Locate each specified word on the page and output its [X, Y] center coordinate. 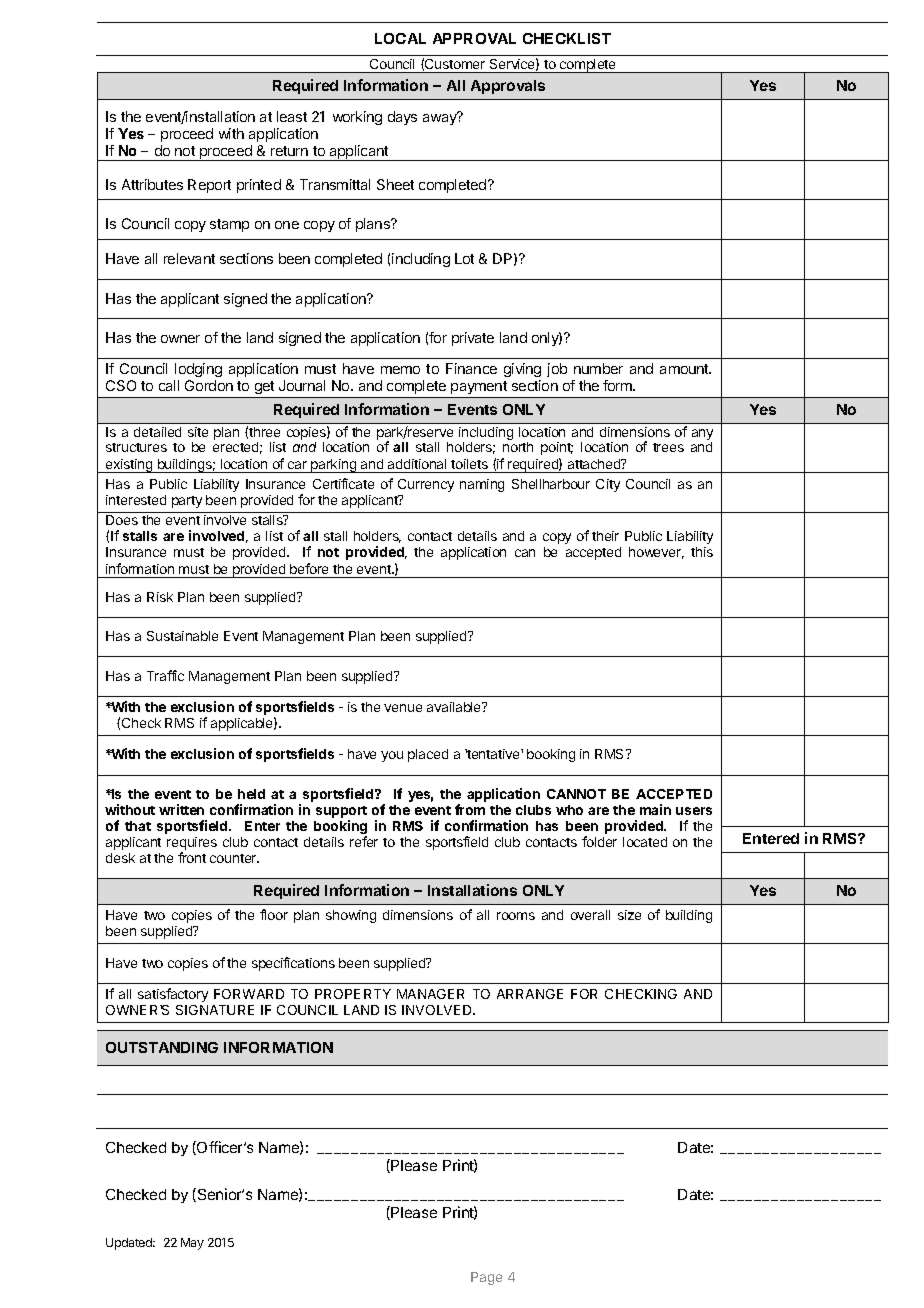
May [192, 1244]
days [402, 118]
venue [403, 708]
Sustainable [182, 636]
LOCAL [400, 38]
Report [209, 186]
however [656, 553]
